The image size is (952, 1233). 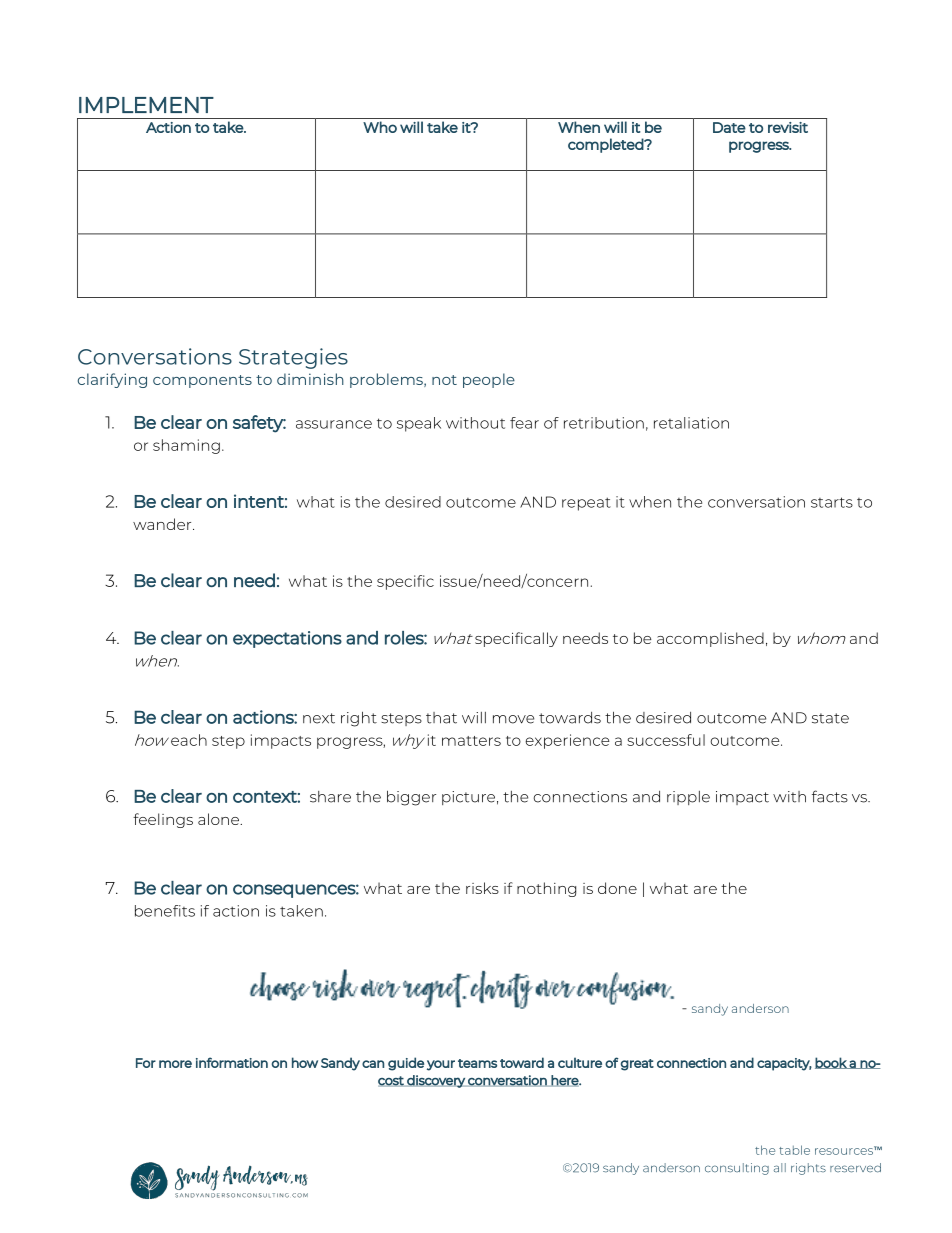 I want to click on completed, so click(x=606, y=145).
